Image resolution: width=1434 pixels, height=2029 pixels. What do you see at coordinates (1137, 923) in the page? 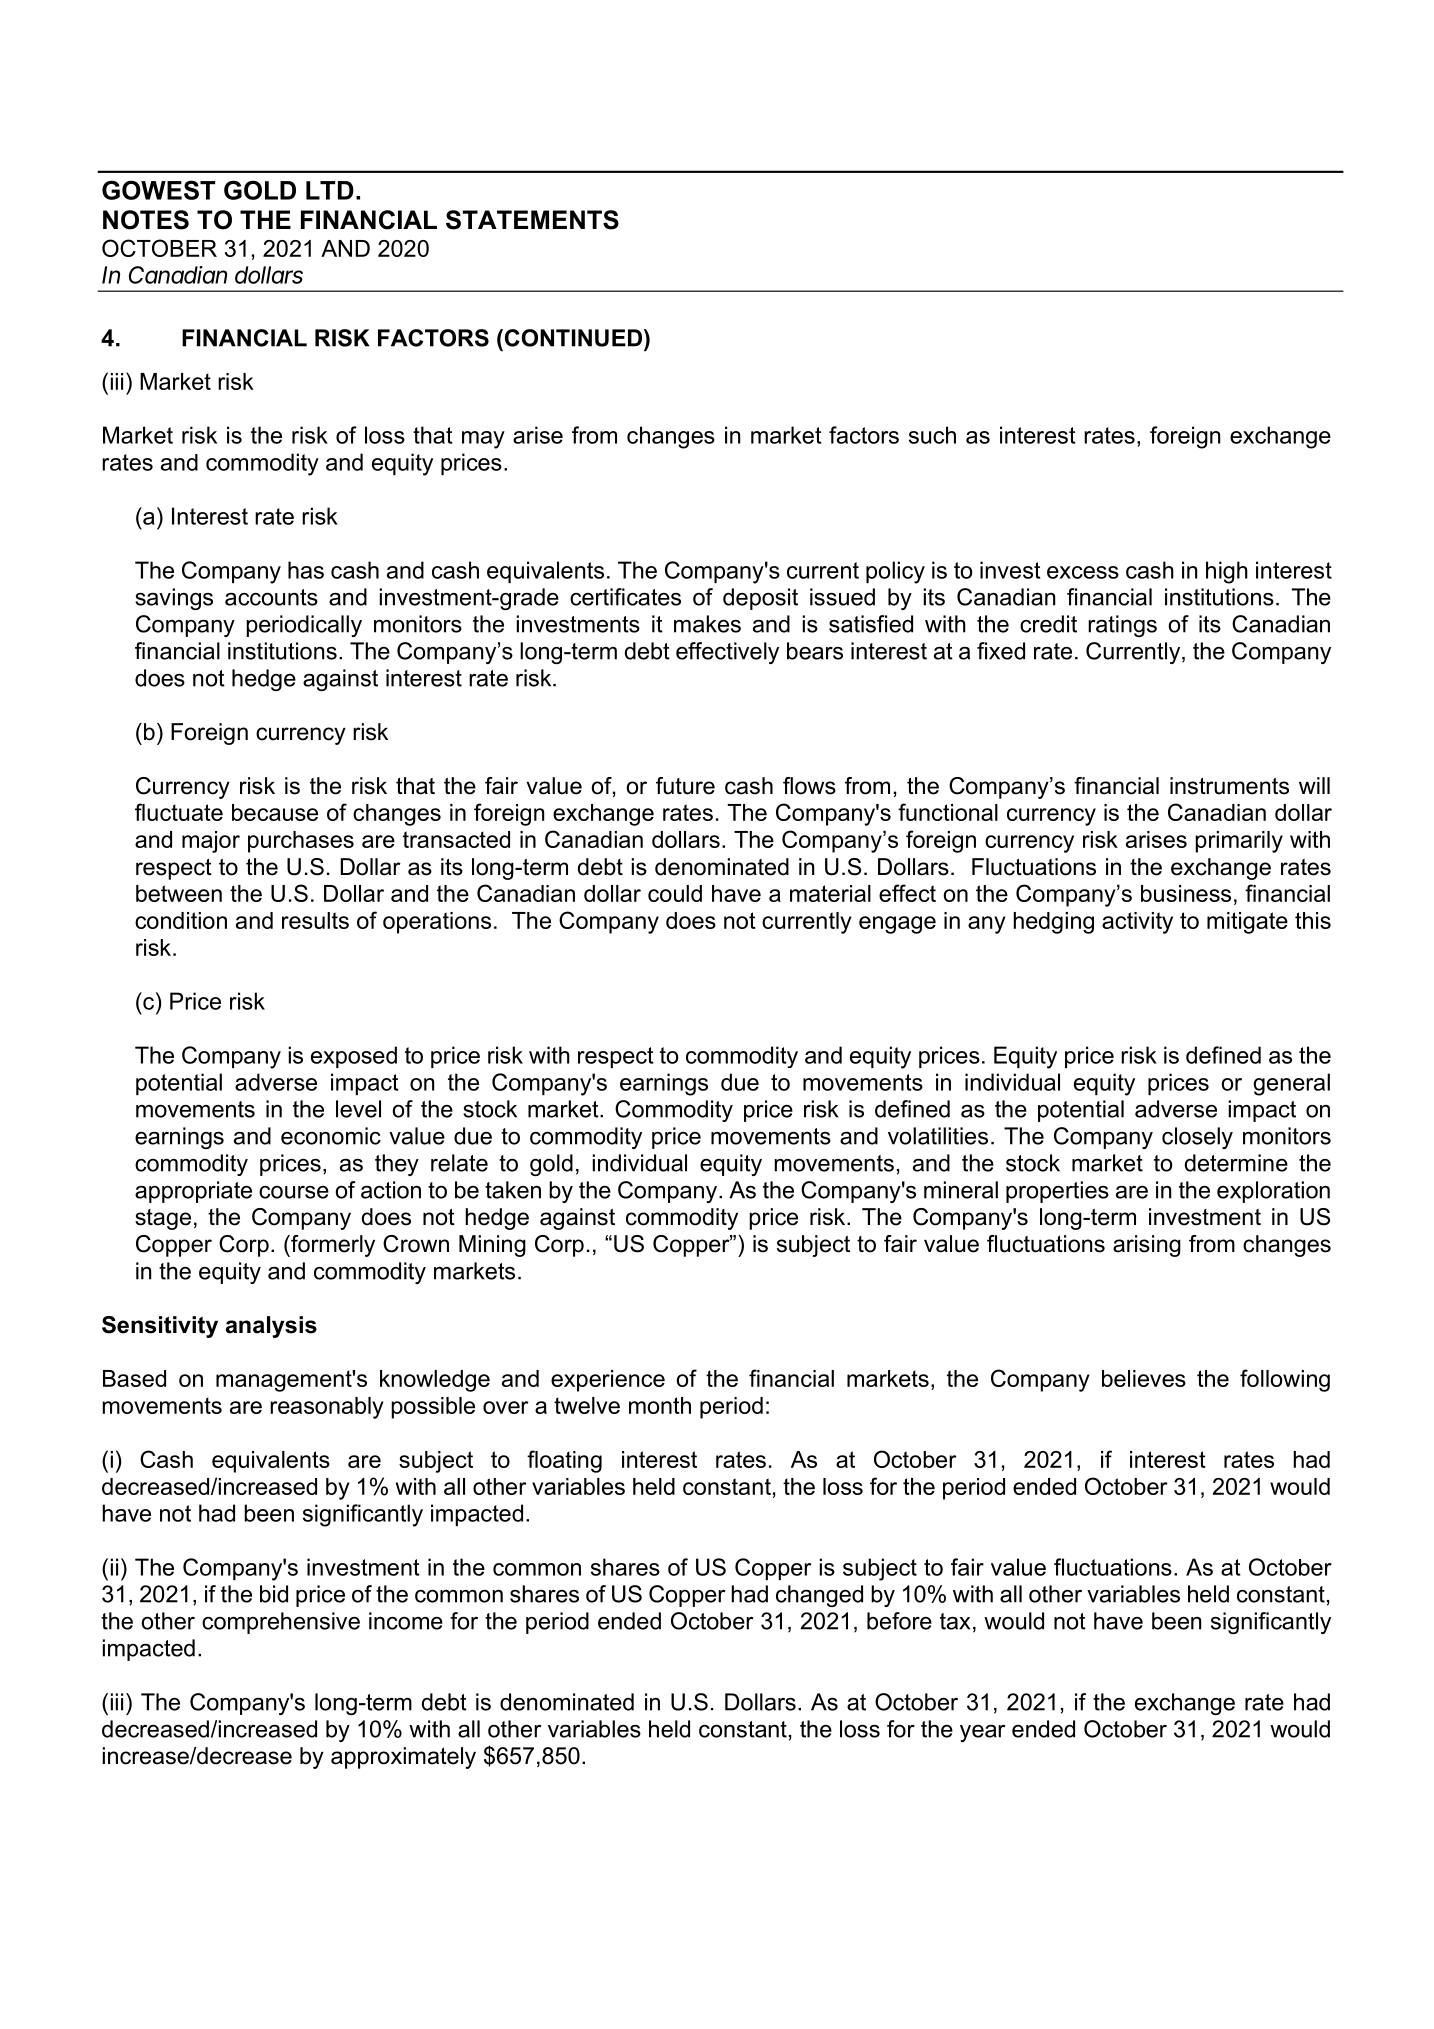
I see `activity` at bounding box center [1137, 923].
